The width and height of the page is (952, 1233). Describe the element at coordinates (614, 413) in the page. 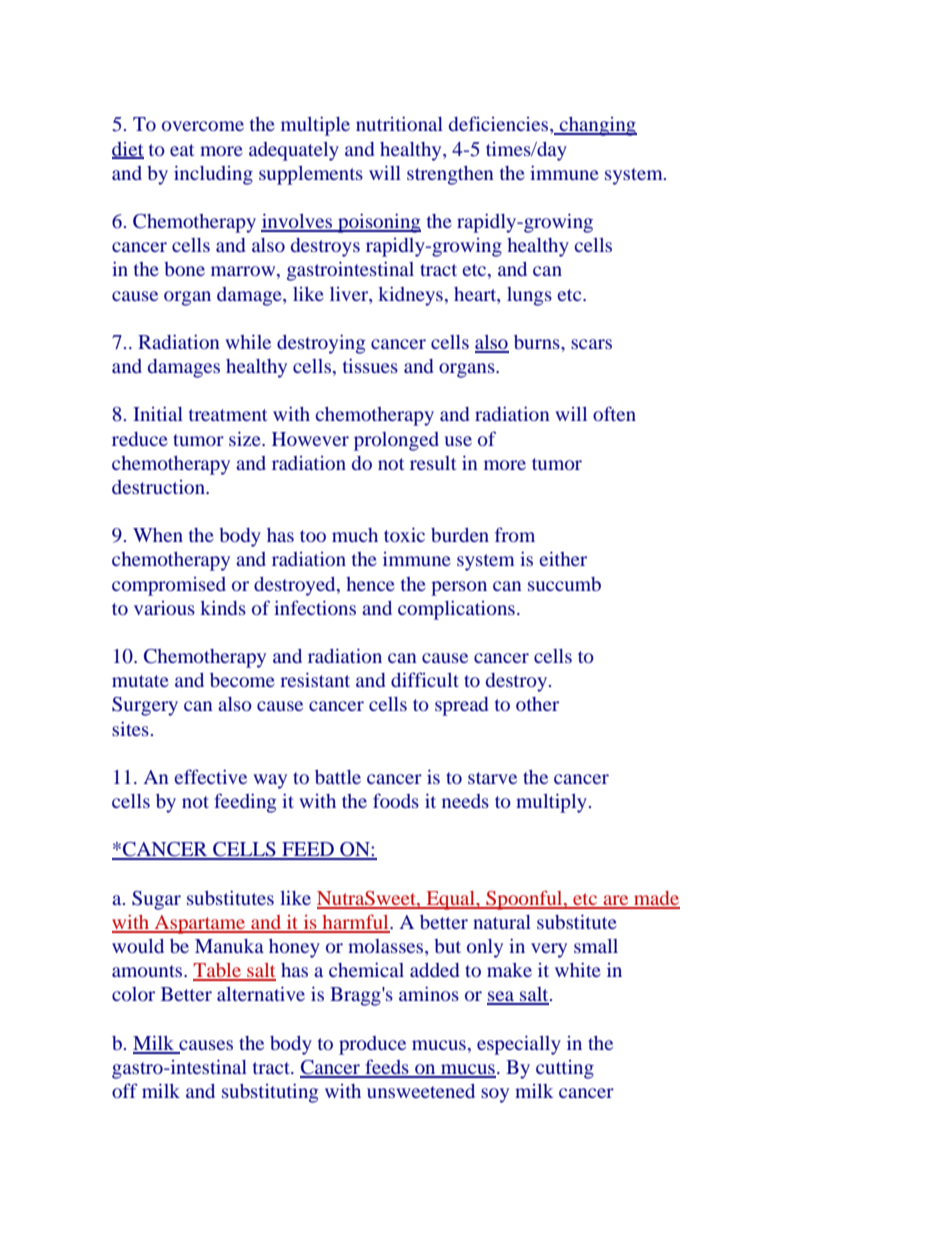

I see `often` at that location.
